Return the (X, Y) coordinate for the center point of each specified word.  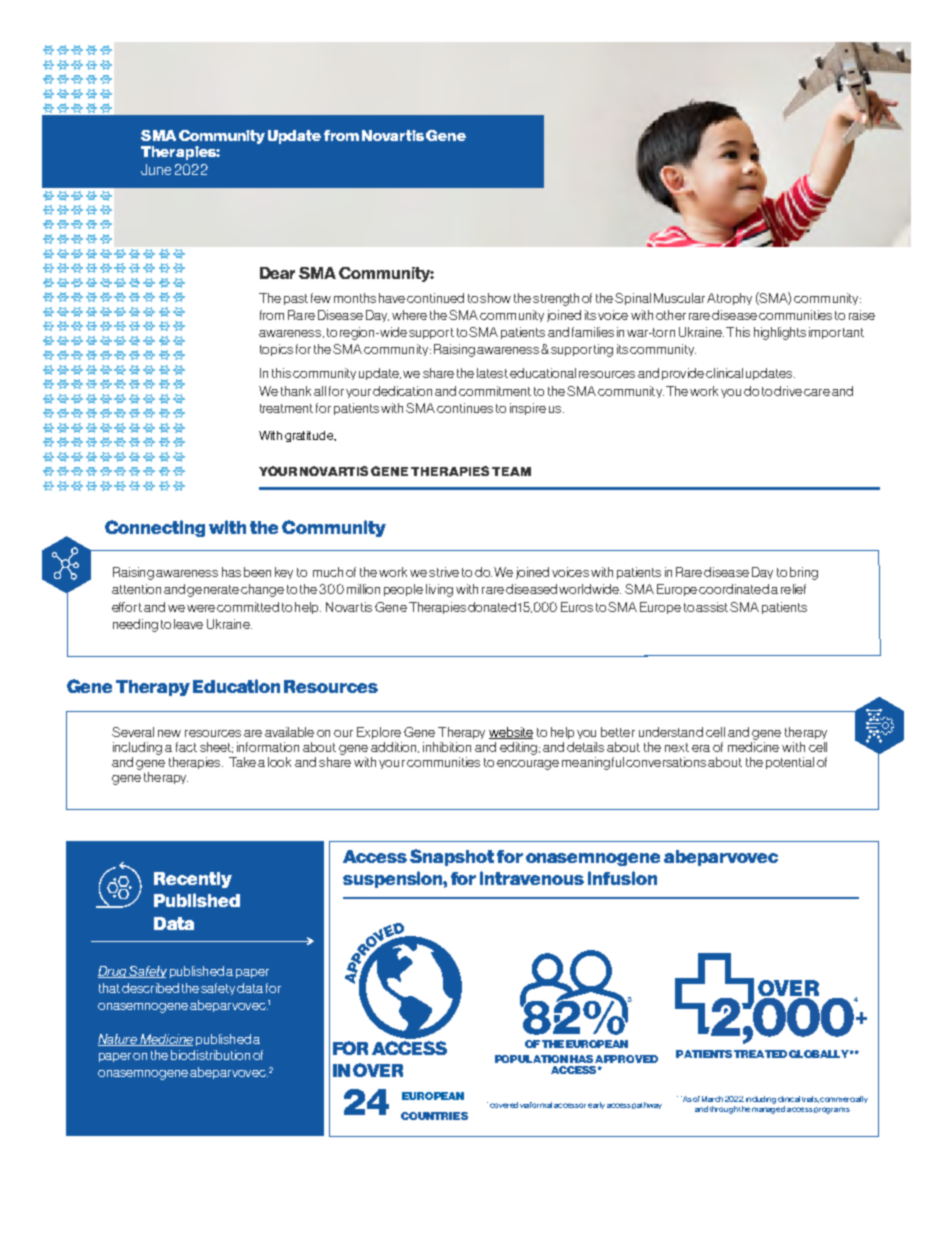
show (495, 298)
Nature (118, 1040)
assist (713, 607)
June (156, 169)
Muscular (681, 298)
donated (492, 607)
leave (188, 624)
